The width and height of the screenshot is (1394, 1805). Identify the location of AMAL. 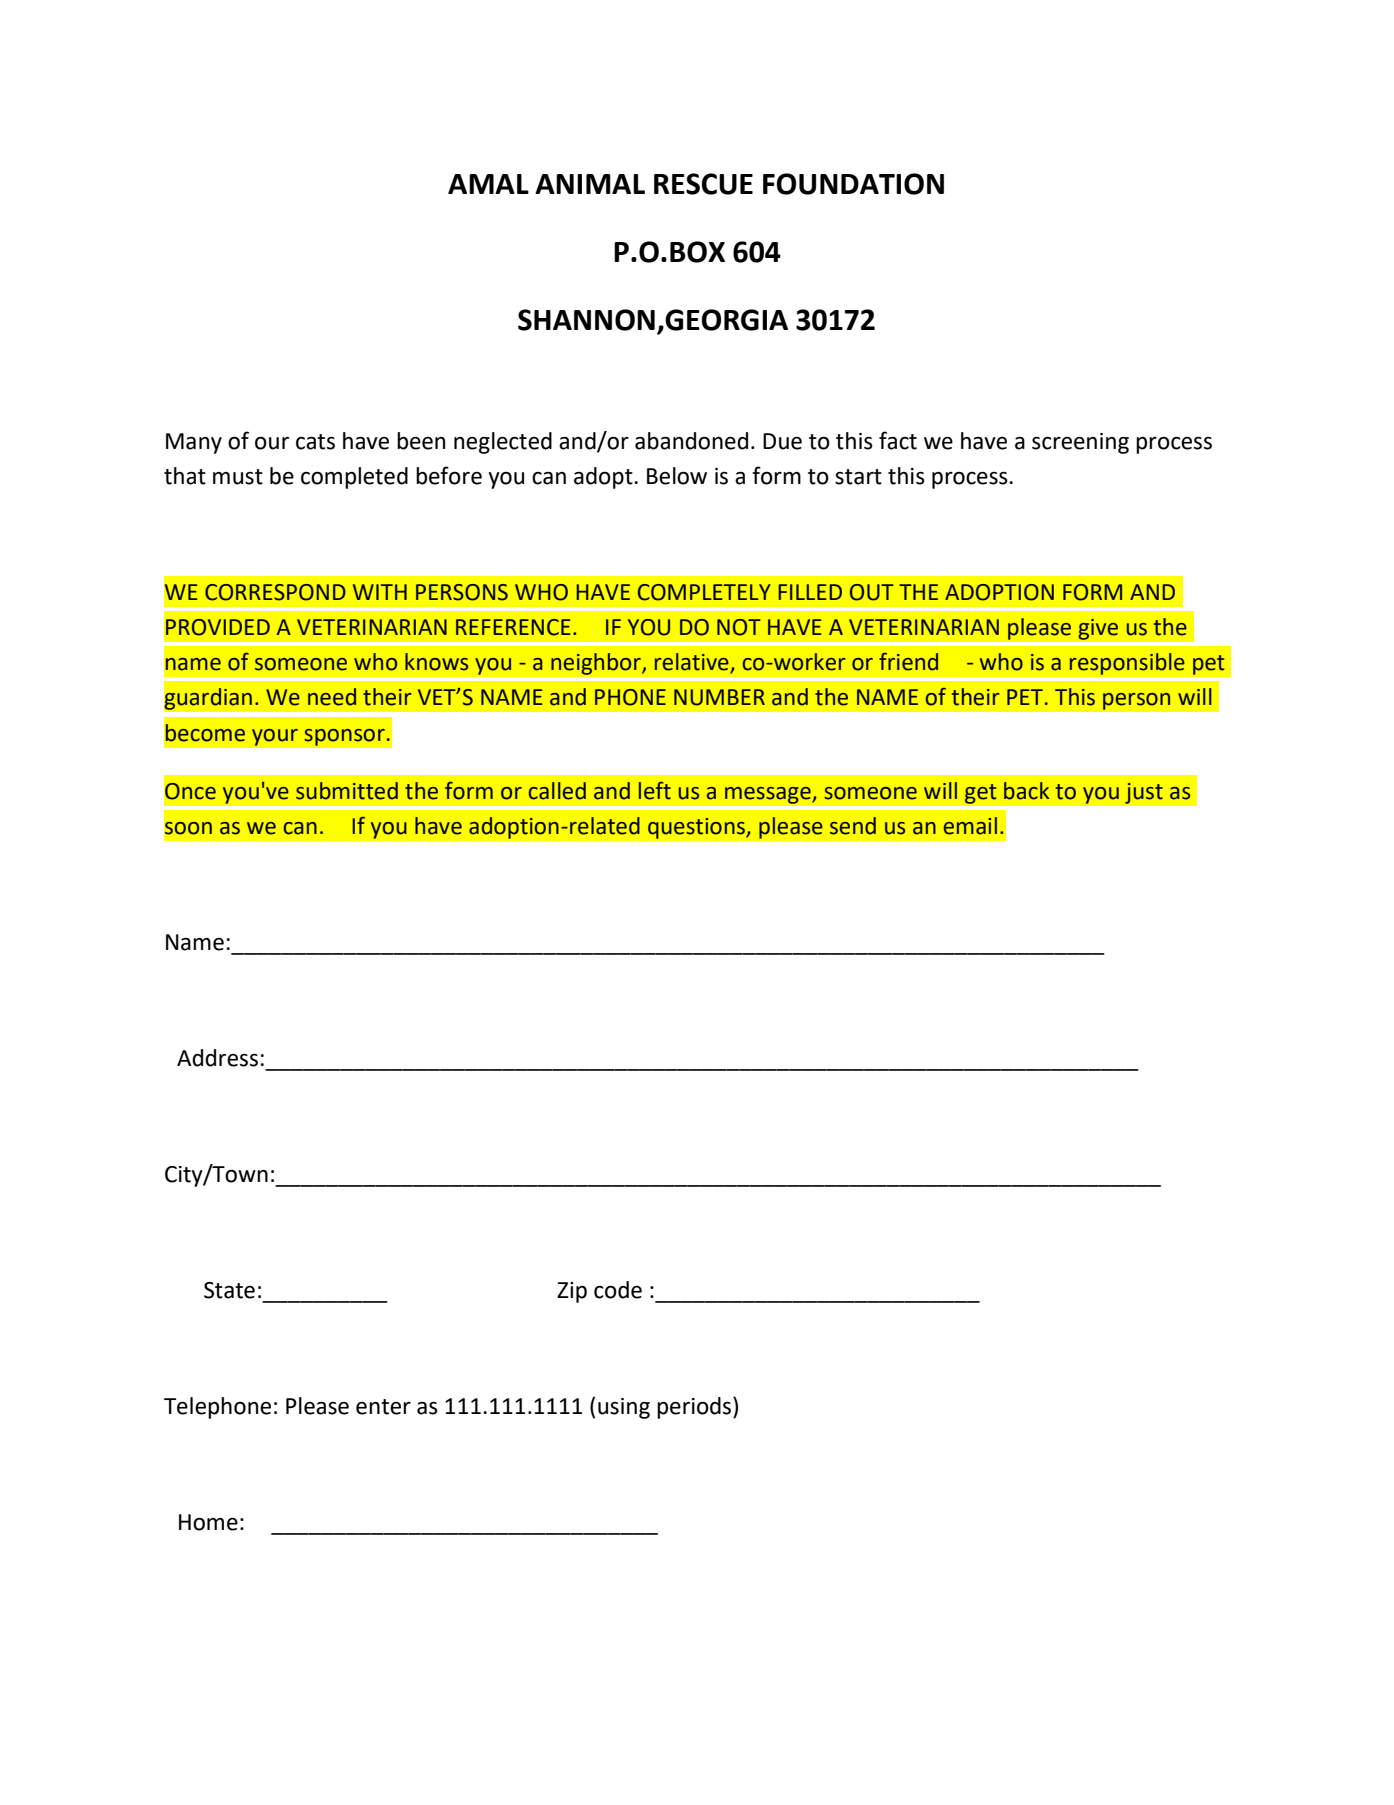
(488, 184).
